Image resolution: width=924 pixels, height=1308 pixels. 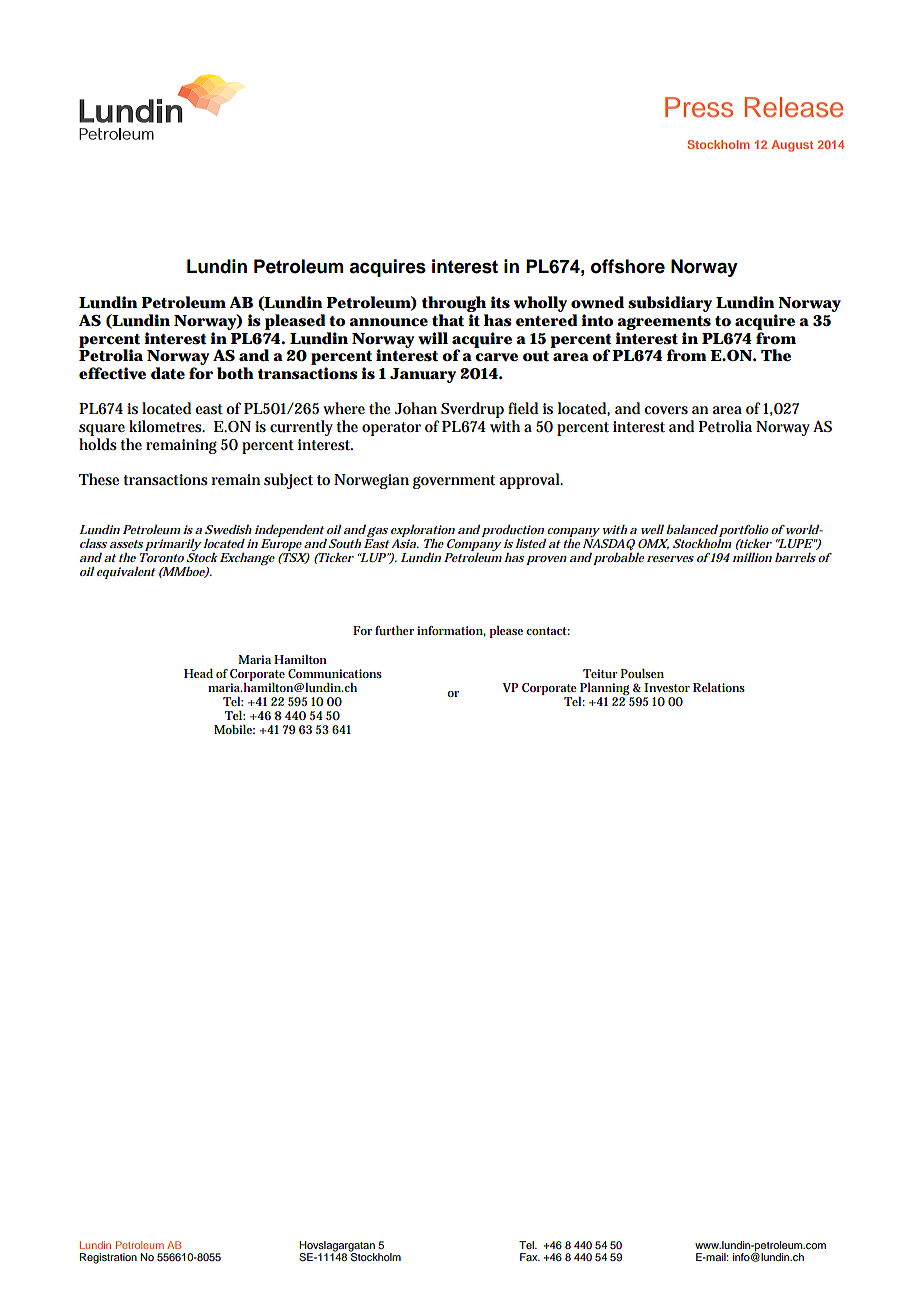 What do you see at coordinates (108, 1258) in the screenshot?
I see `Registration` at bounding box center [108, 1258].
